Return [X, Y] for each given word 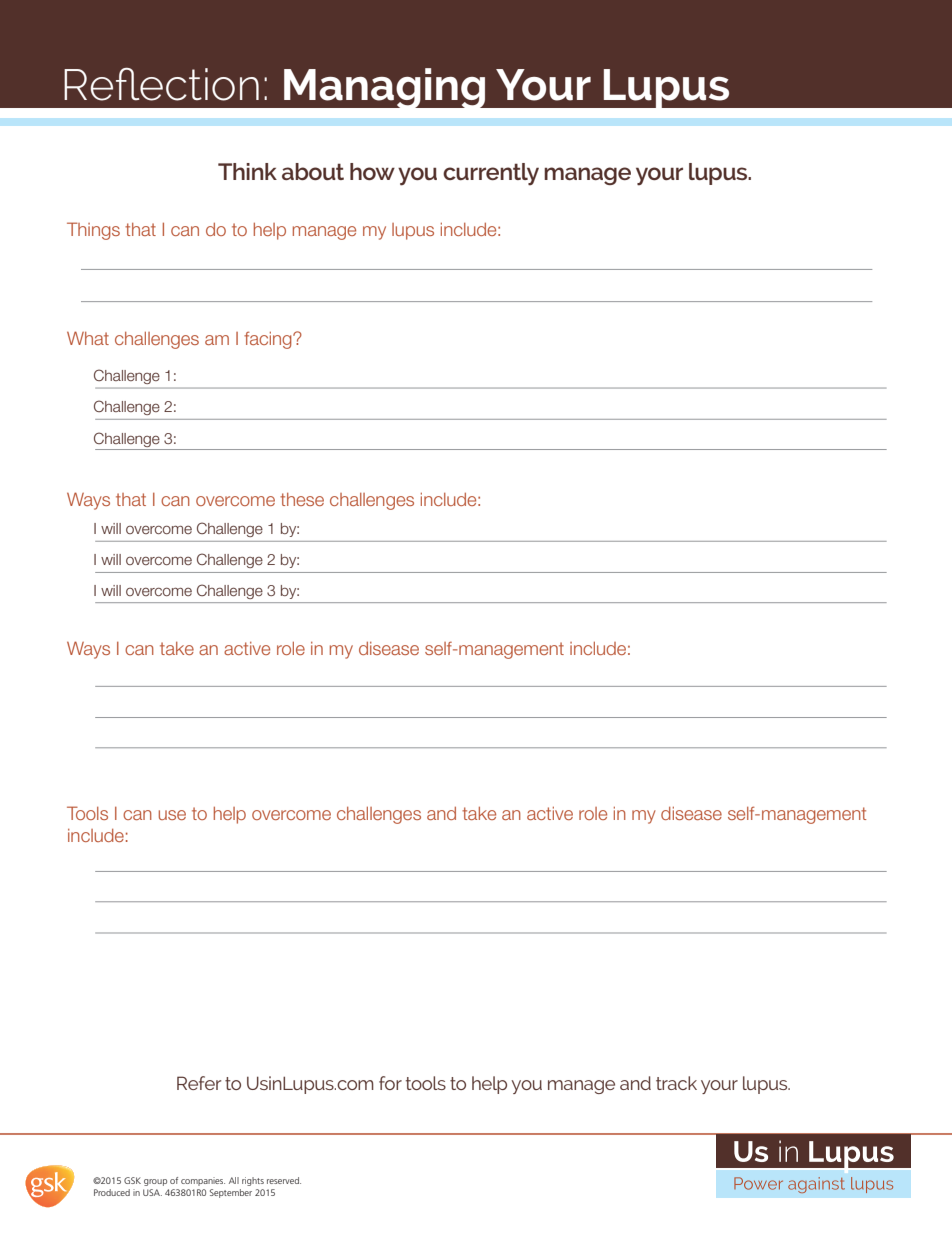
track [676, 1083]
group [155, 1182]
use [172, 815]
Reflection [161, 84]
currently [491, 174]
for [390, 1083]
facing [269, 340]
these [302, 499]
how [372, 171]
